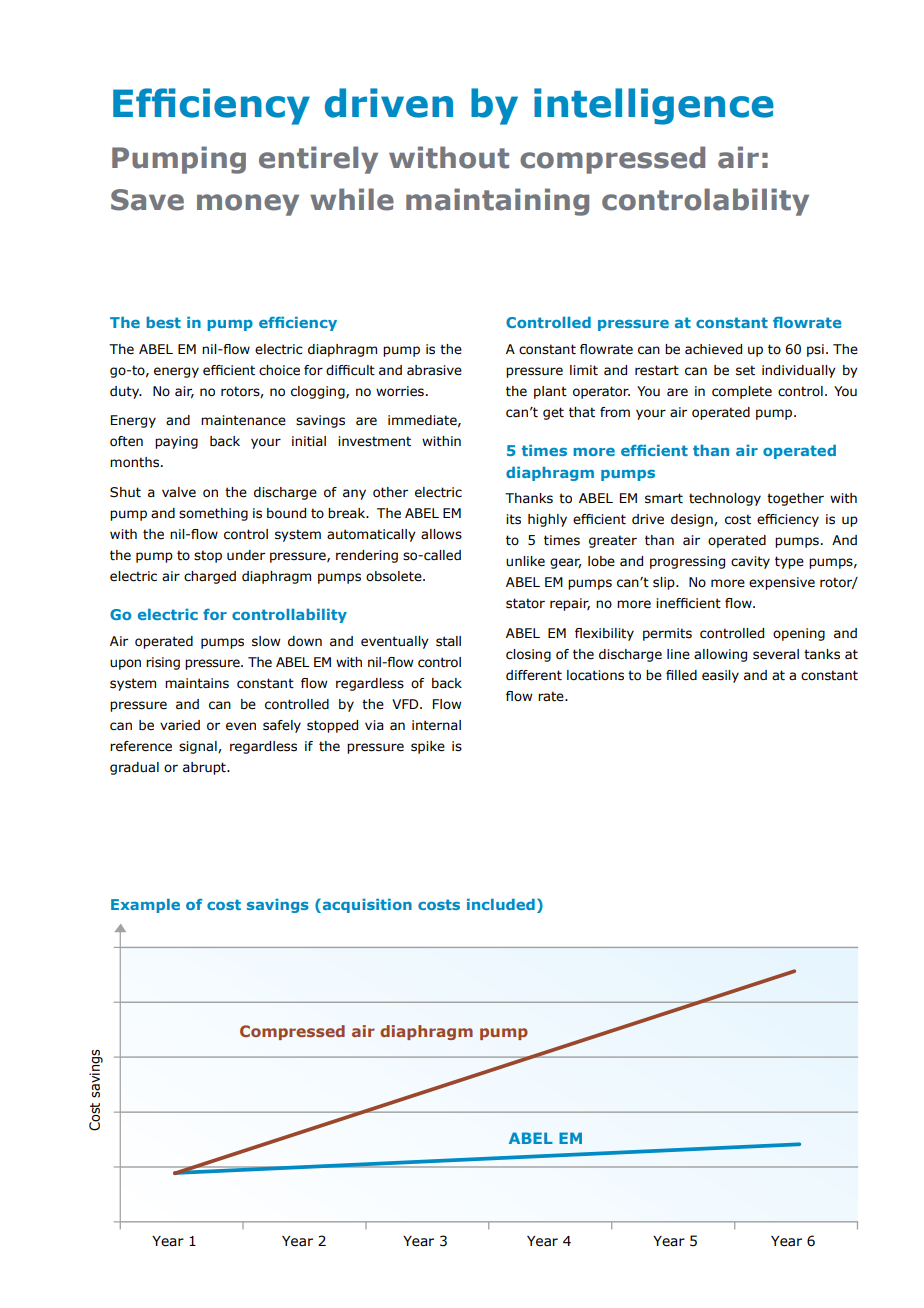  Describe the element at coordinates (497, 202) in the screenshot. I see `maintaining` at that location.
